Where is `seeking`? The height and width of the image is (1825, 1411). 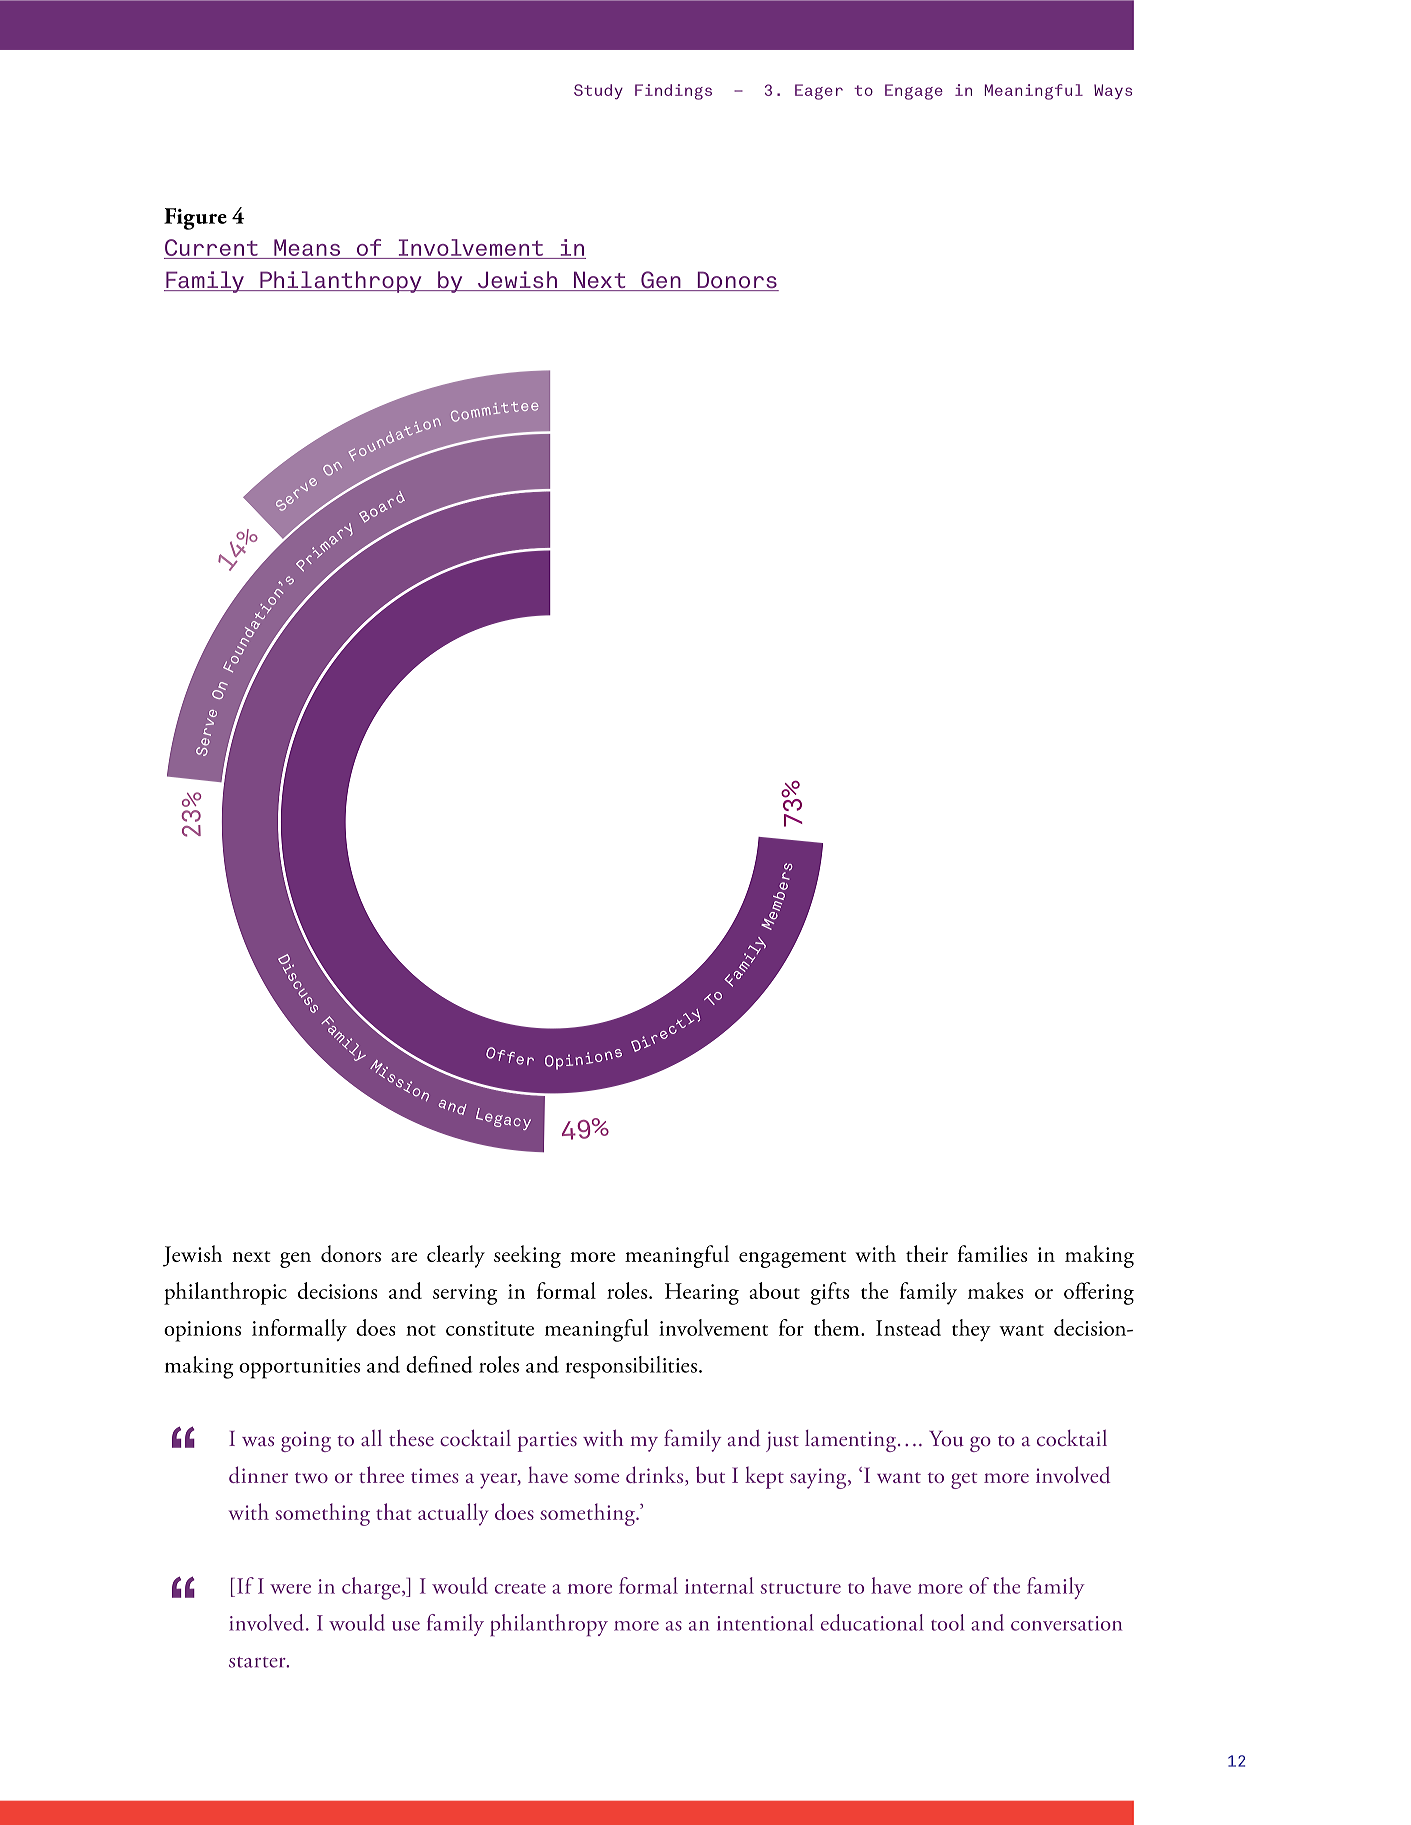 seeking is located at coordinates (527, 1256).
